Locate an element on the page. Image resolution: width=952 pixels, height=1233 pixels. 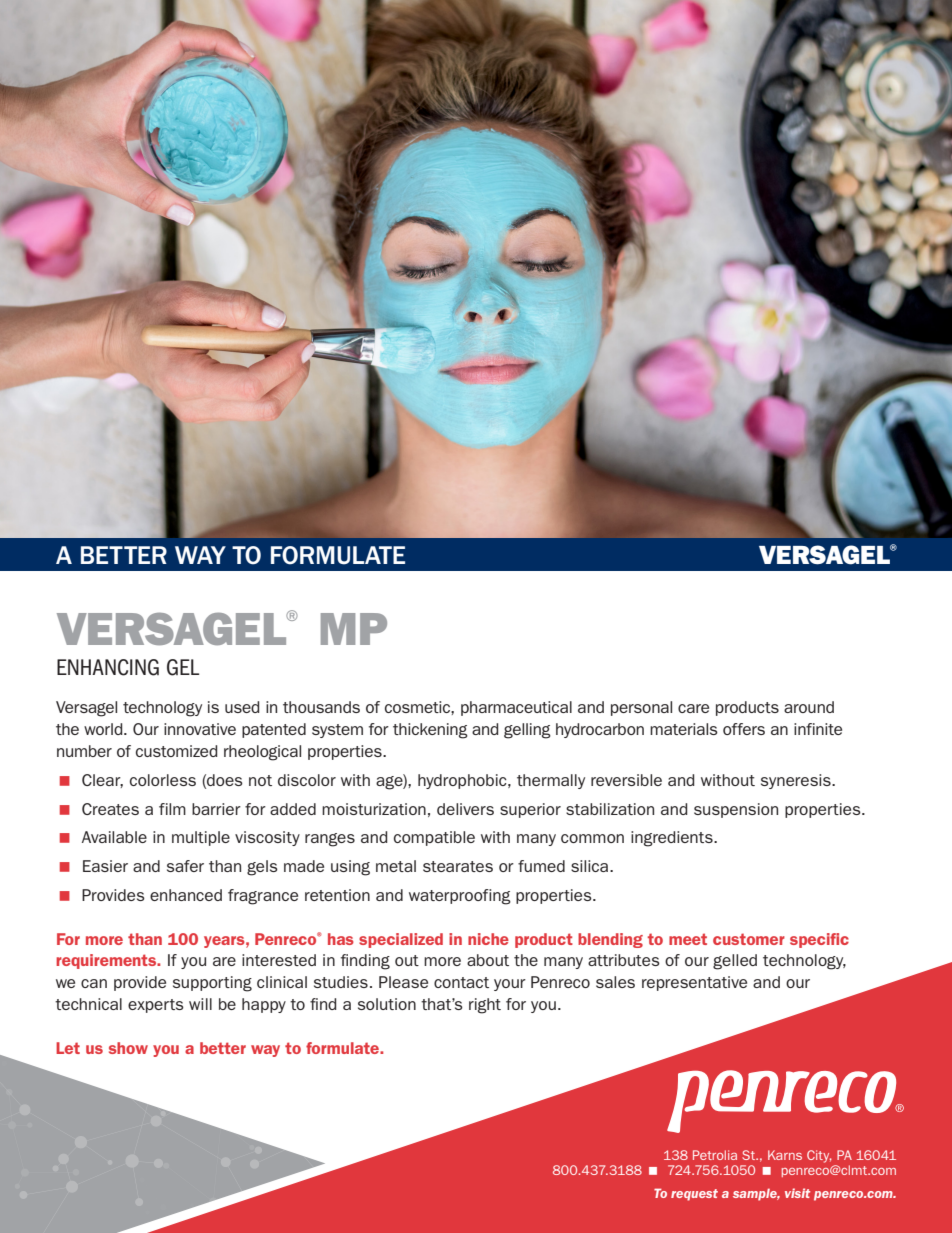
representative is located at coordinates (694, 983).
